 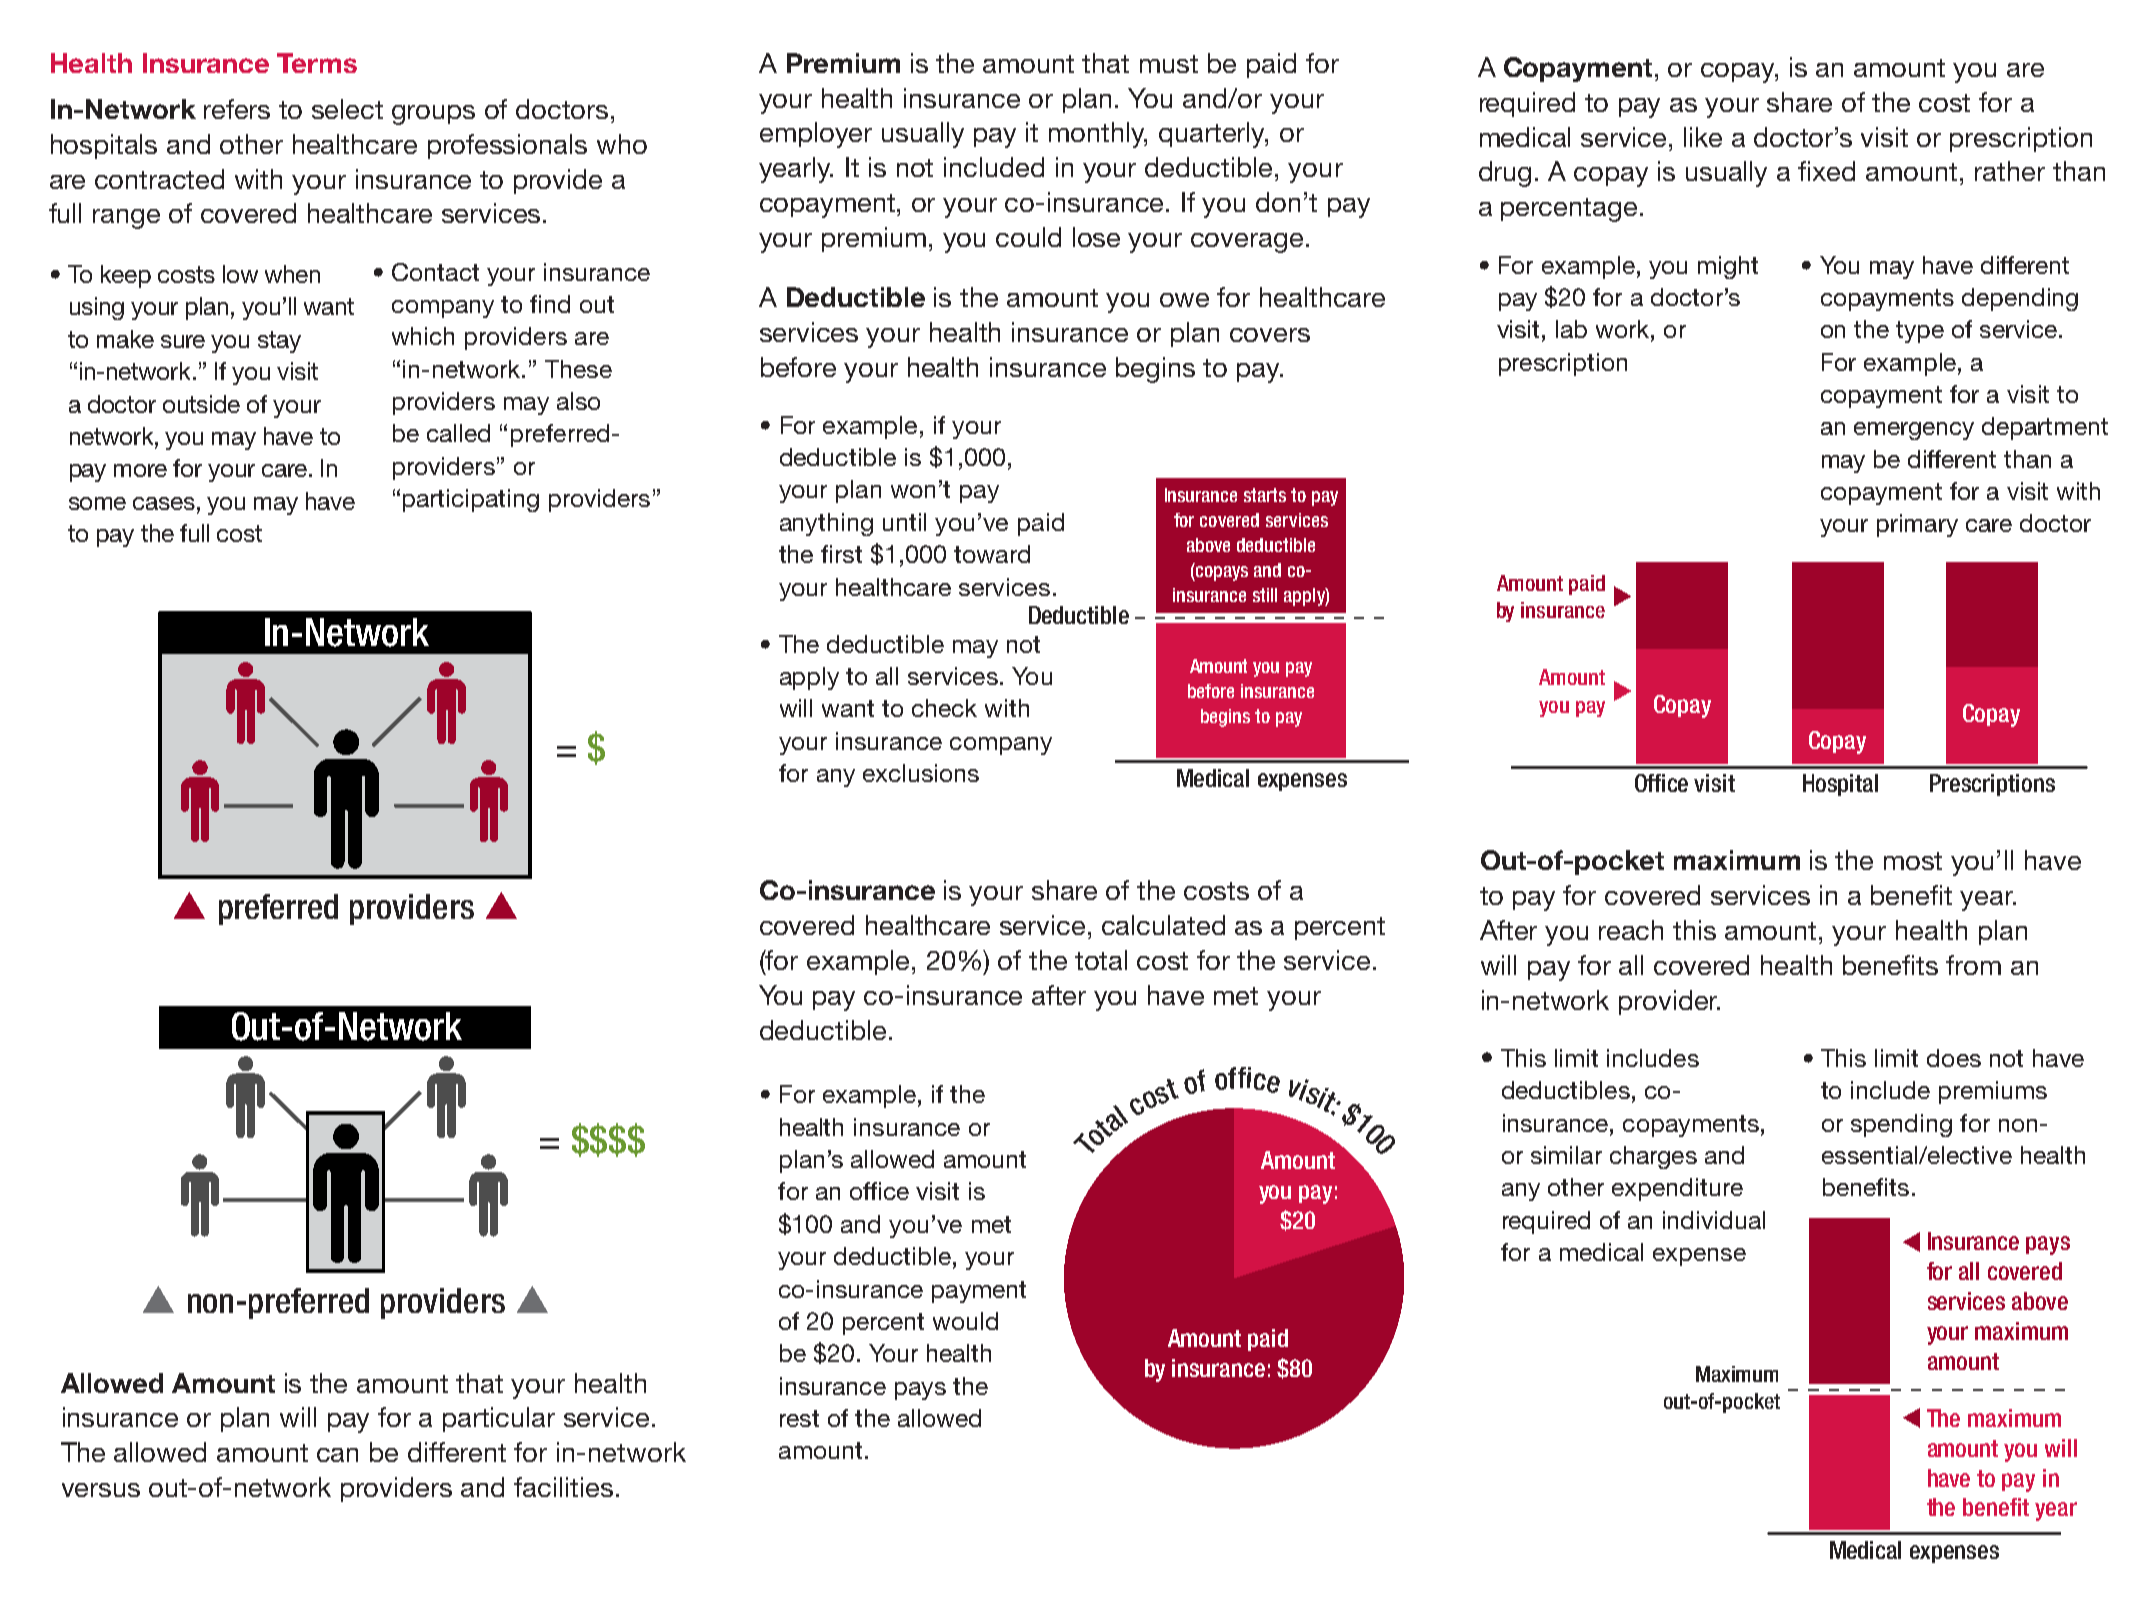 I want to click on rest, so click(x=799, y=1418).
